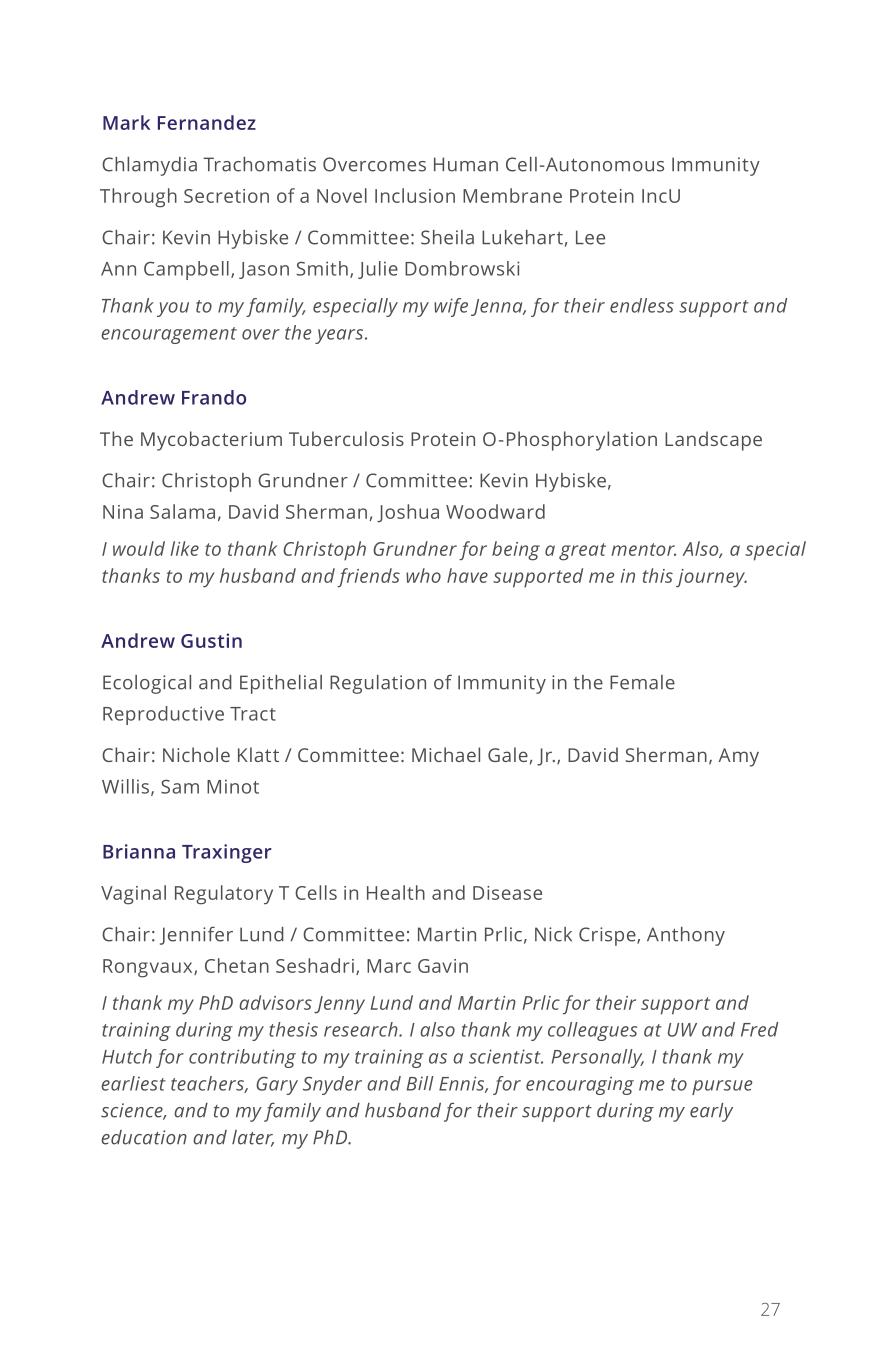  I want to click on Landscape, so click(713, 441).
